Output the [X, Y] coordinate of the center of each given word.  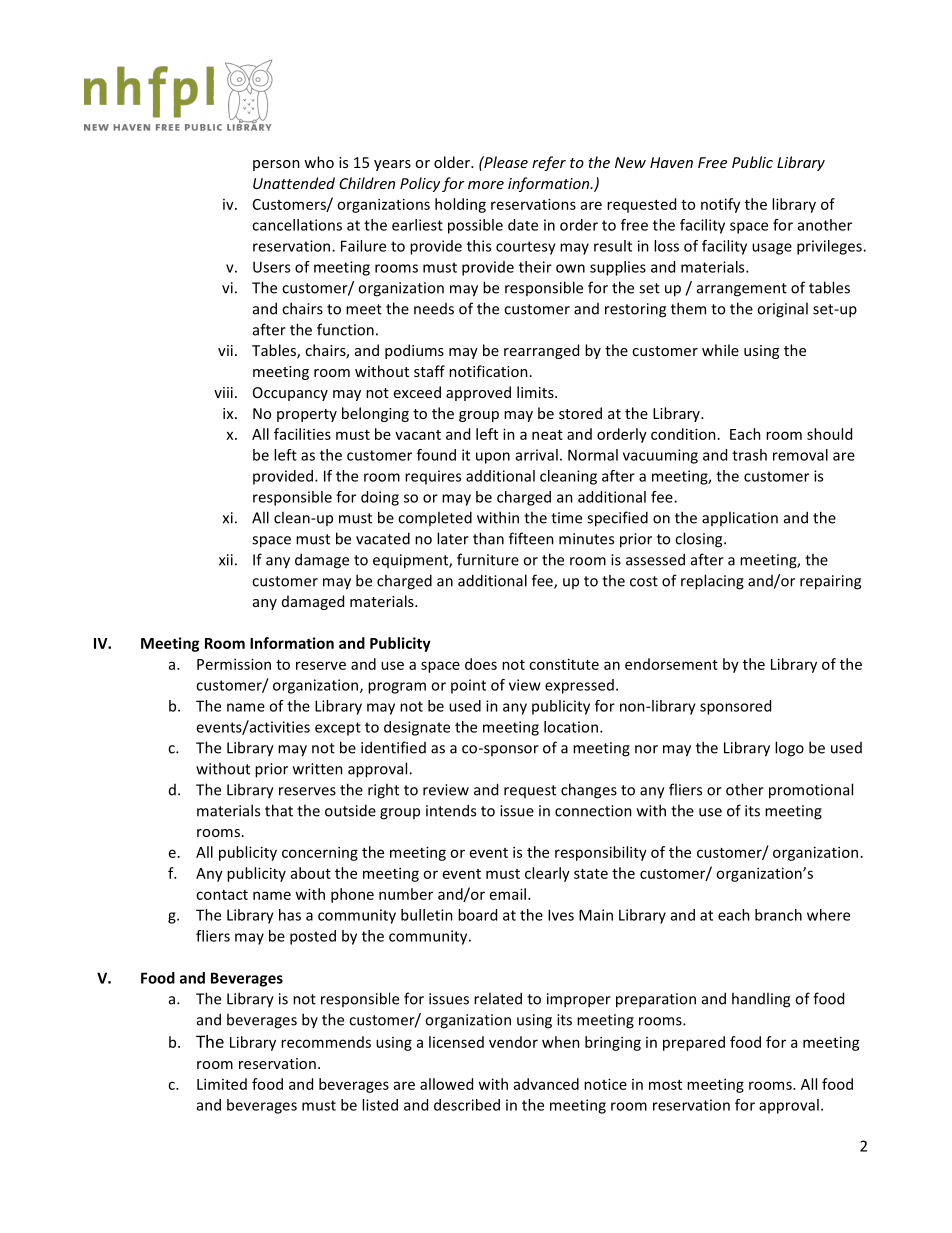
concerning [320, 853]
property [307, 415]
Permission [234, 664]
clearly [547, 874]
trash [749, 455]
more [486, 185]
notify [720, 205]
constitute [564, 664]
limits [536, 392]
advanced [546, 1084]
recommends [326, 1042]
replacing [712, 582]
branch [778, 915]
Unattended [294, 183]
